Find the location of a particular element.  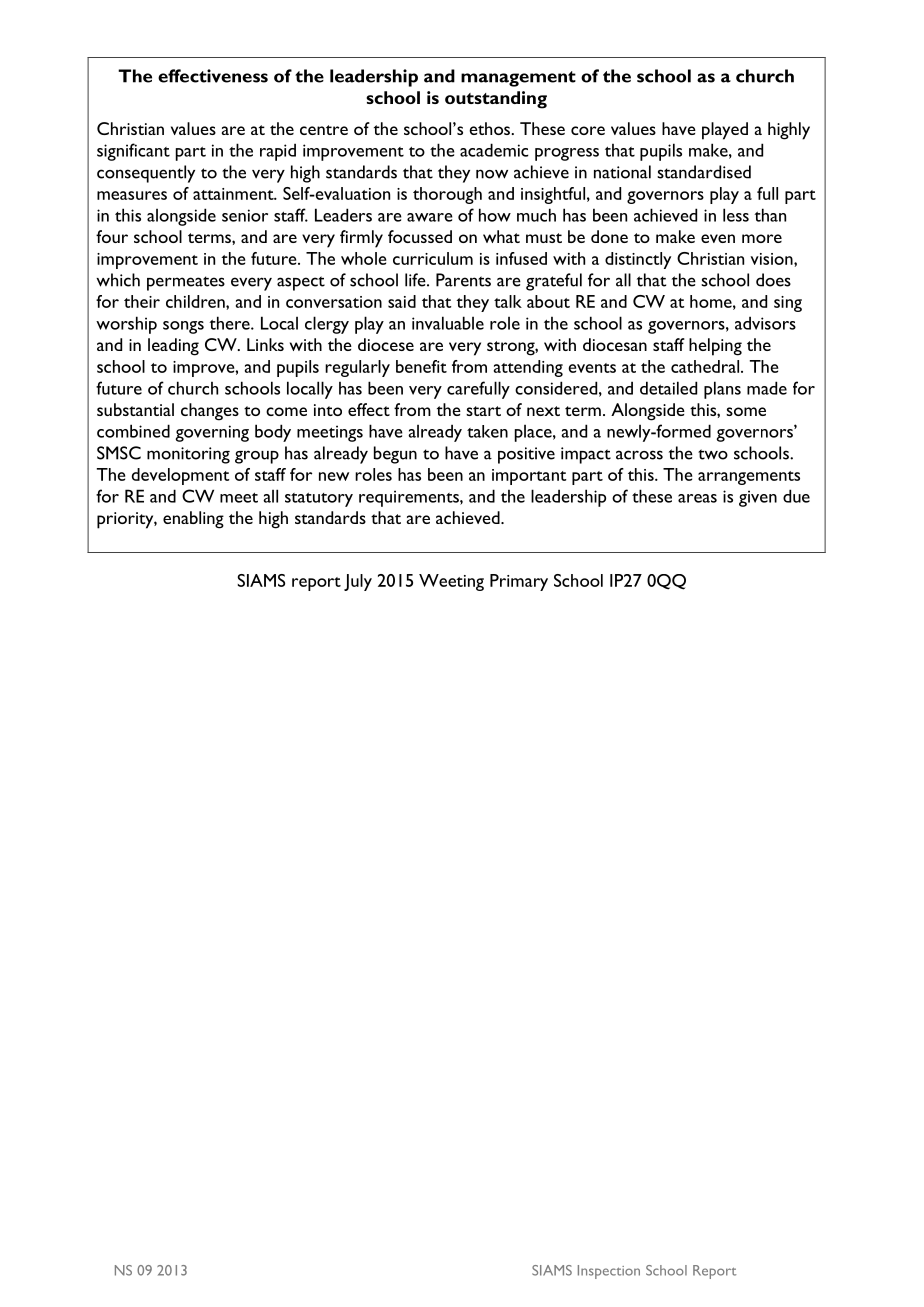

Inspection is located at coordinates (609, 1272).
